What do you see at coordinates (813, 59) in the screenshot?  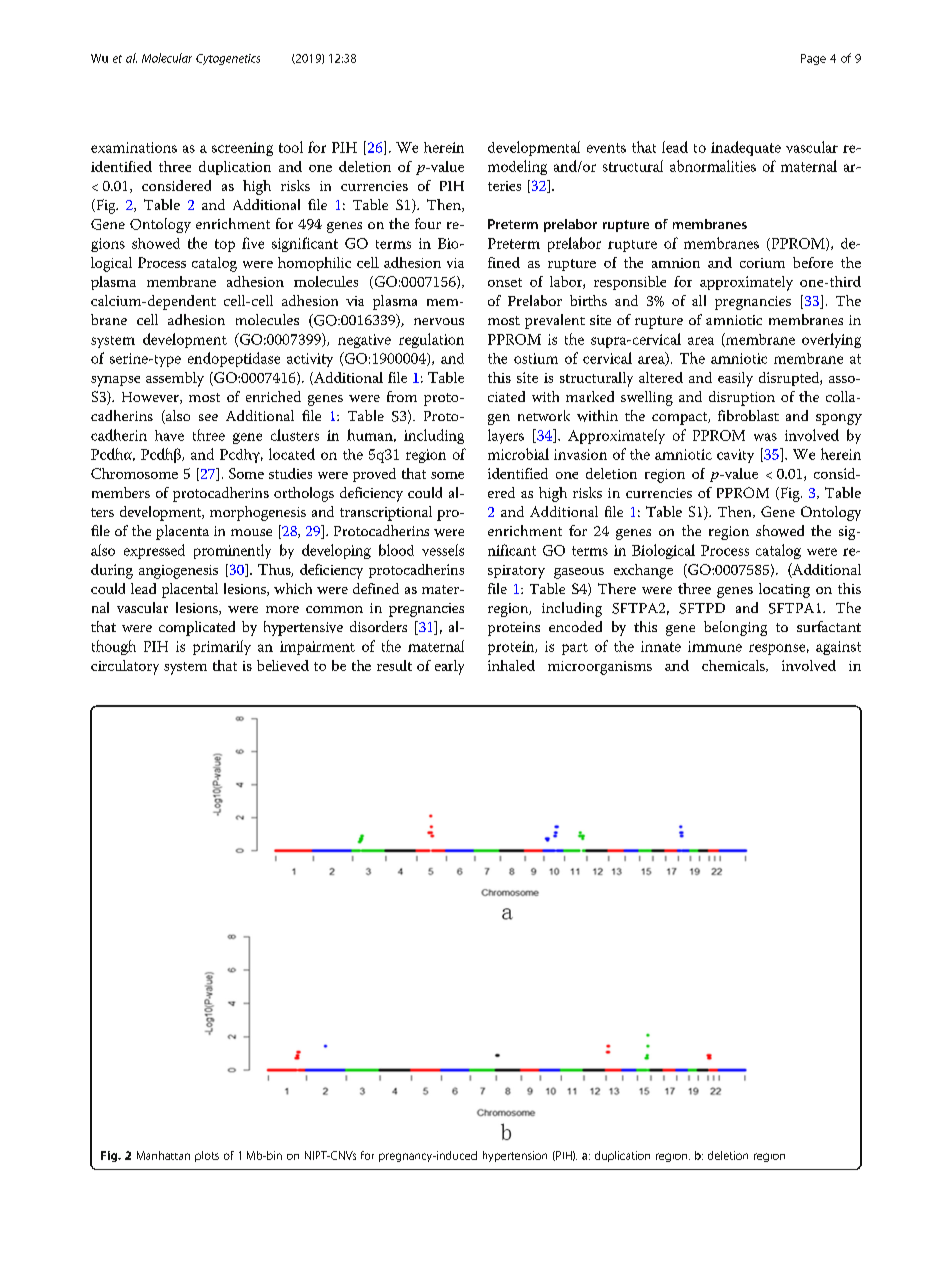 I see `Page` at bounding box center [813, 59].
